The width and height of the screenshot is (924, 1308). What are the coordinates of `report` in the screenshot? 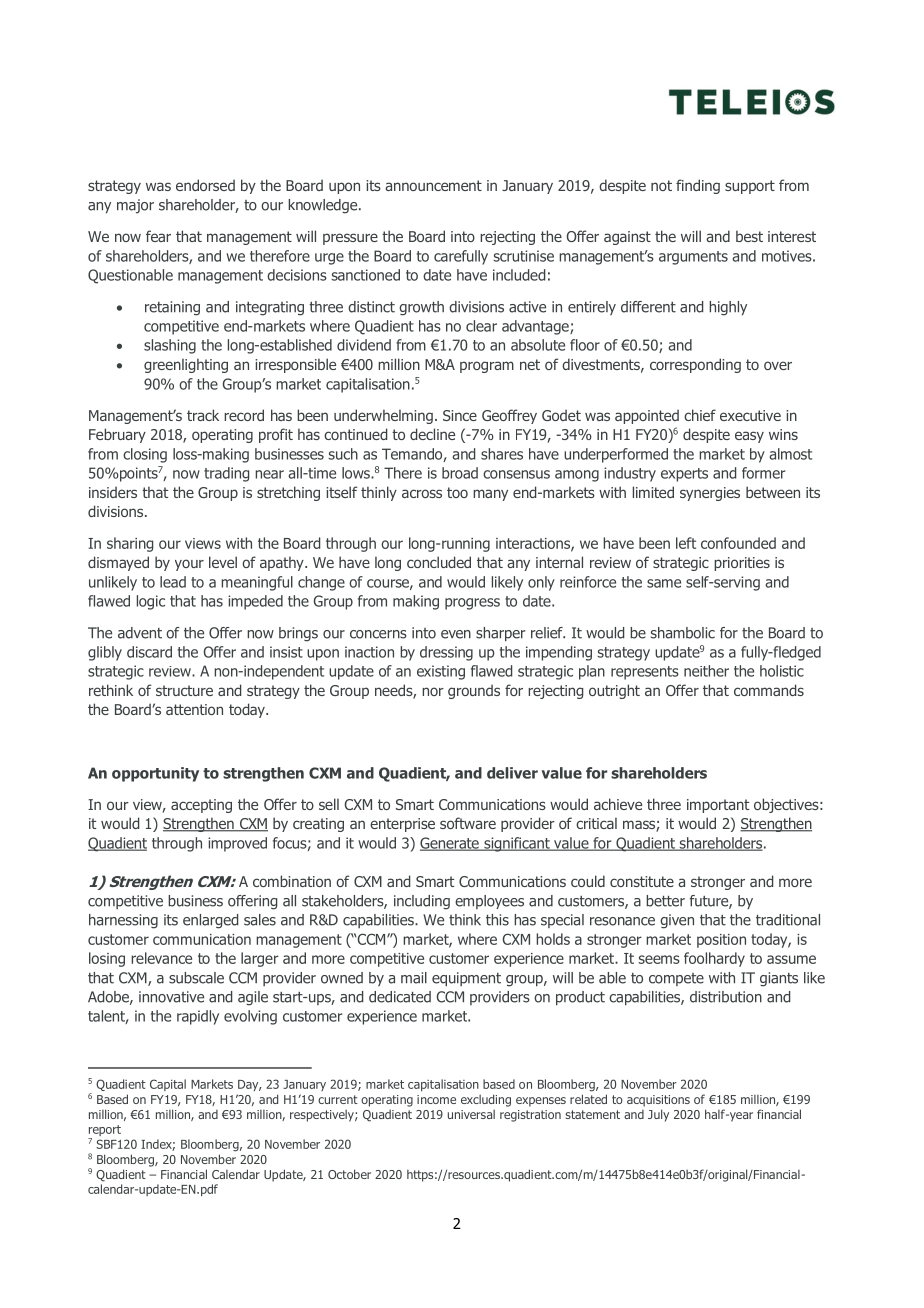 It's located at (104, 1132).
